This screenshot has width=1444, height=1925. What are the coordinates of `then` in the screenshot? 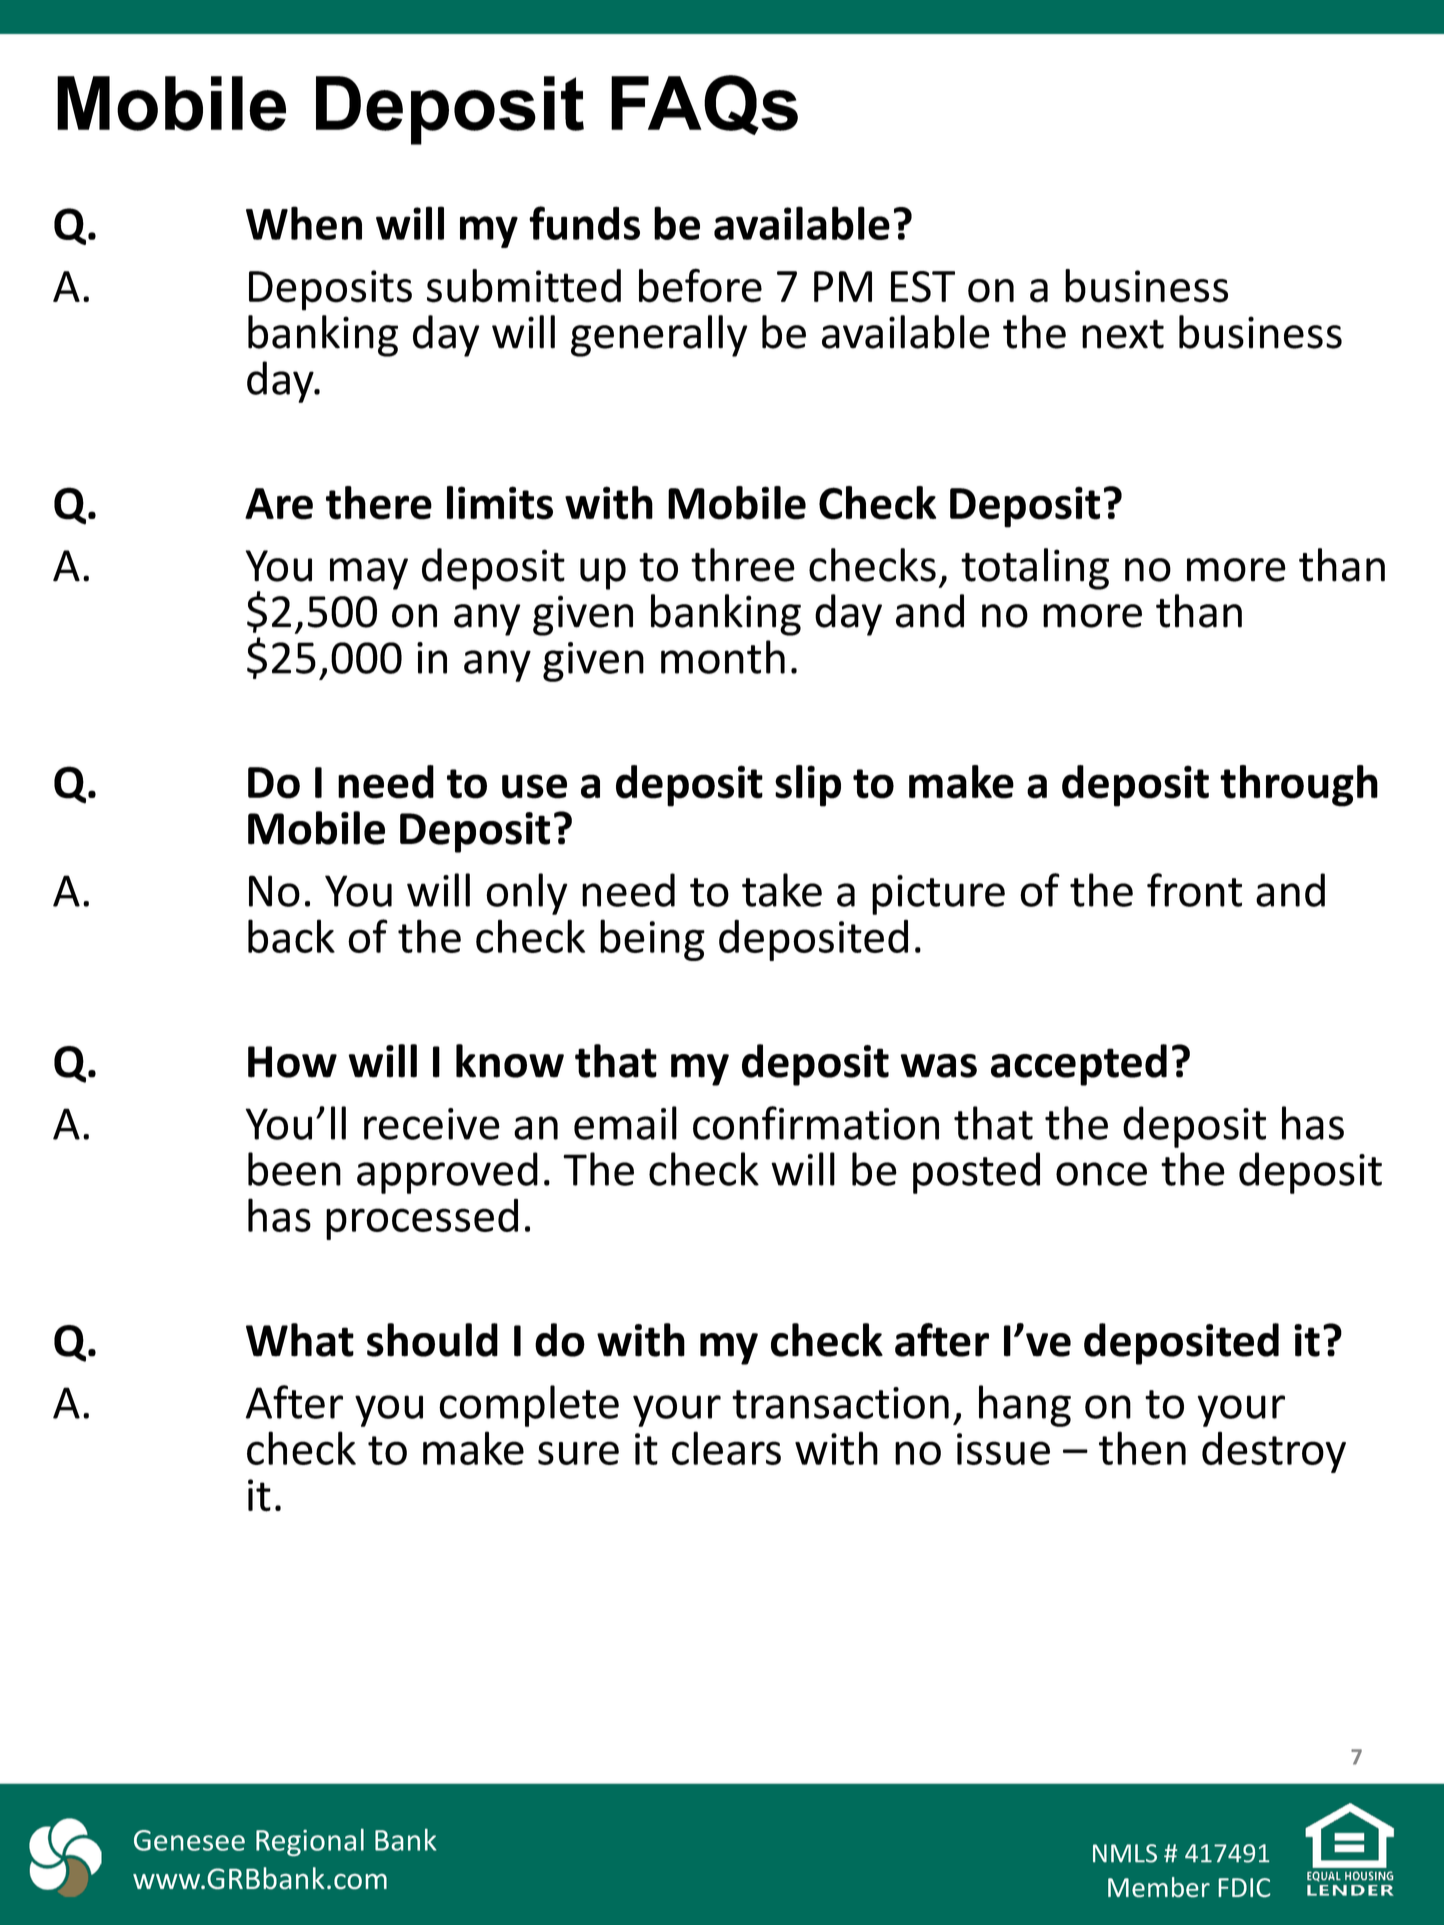 It's located at (1142, 1448).
